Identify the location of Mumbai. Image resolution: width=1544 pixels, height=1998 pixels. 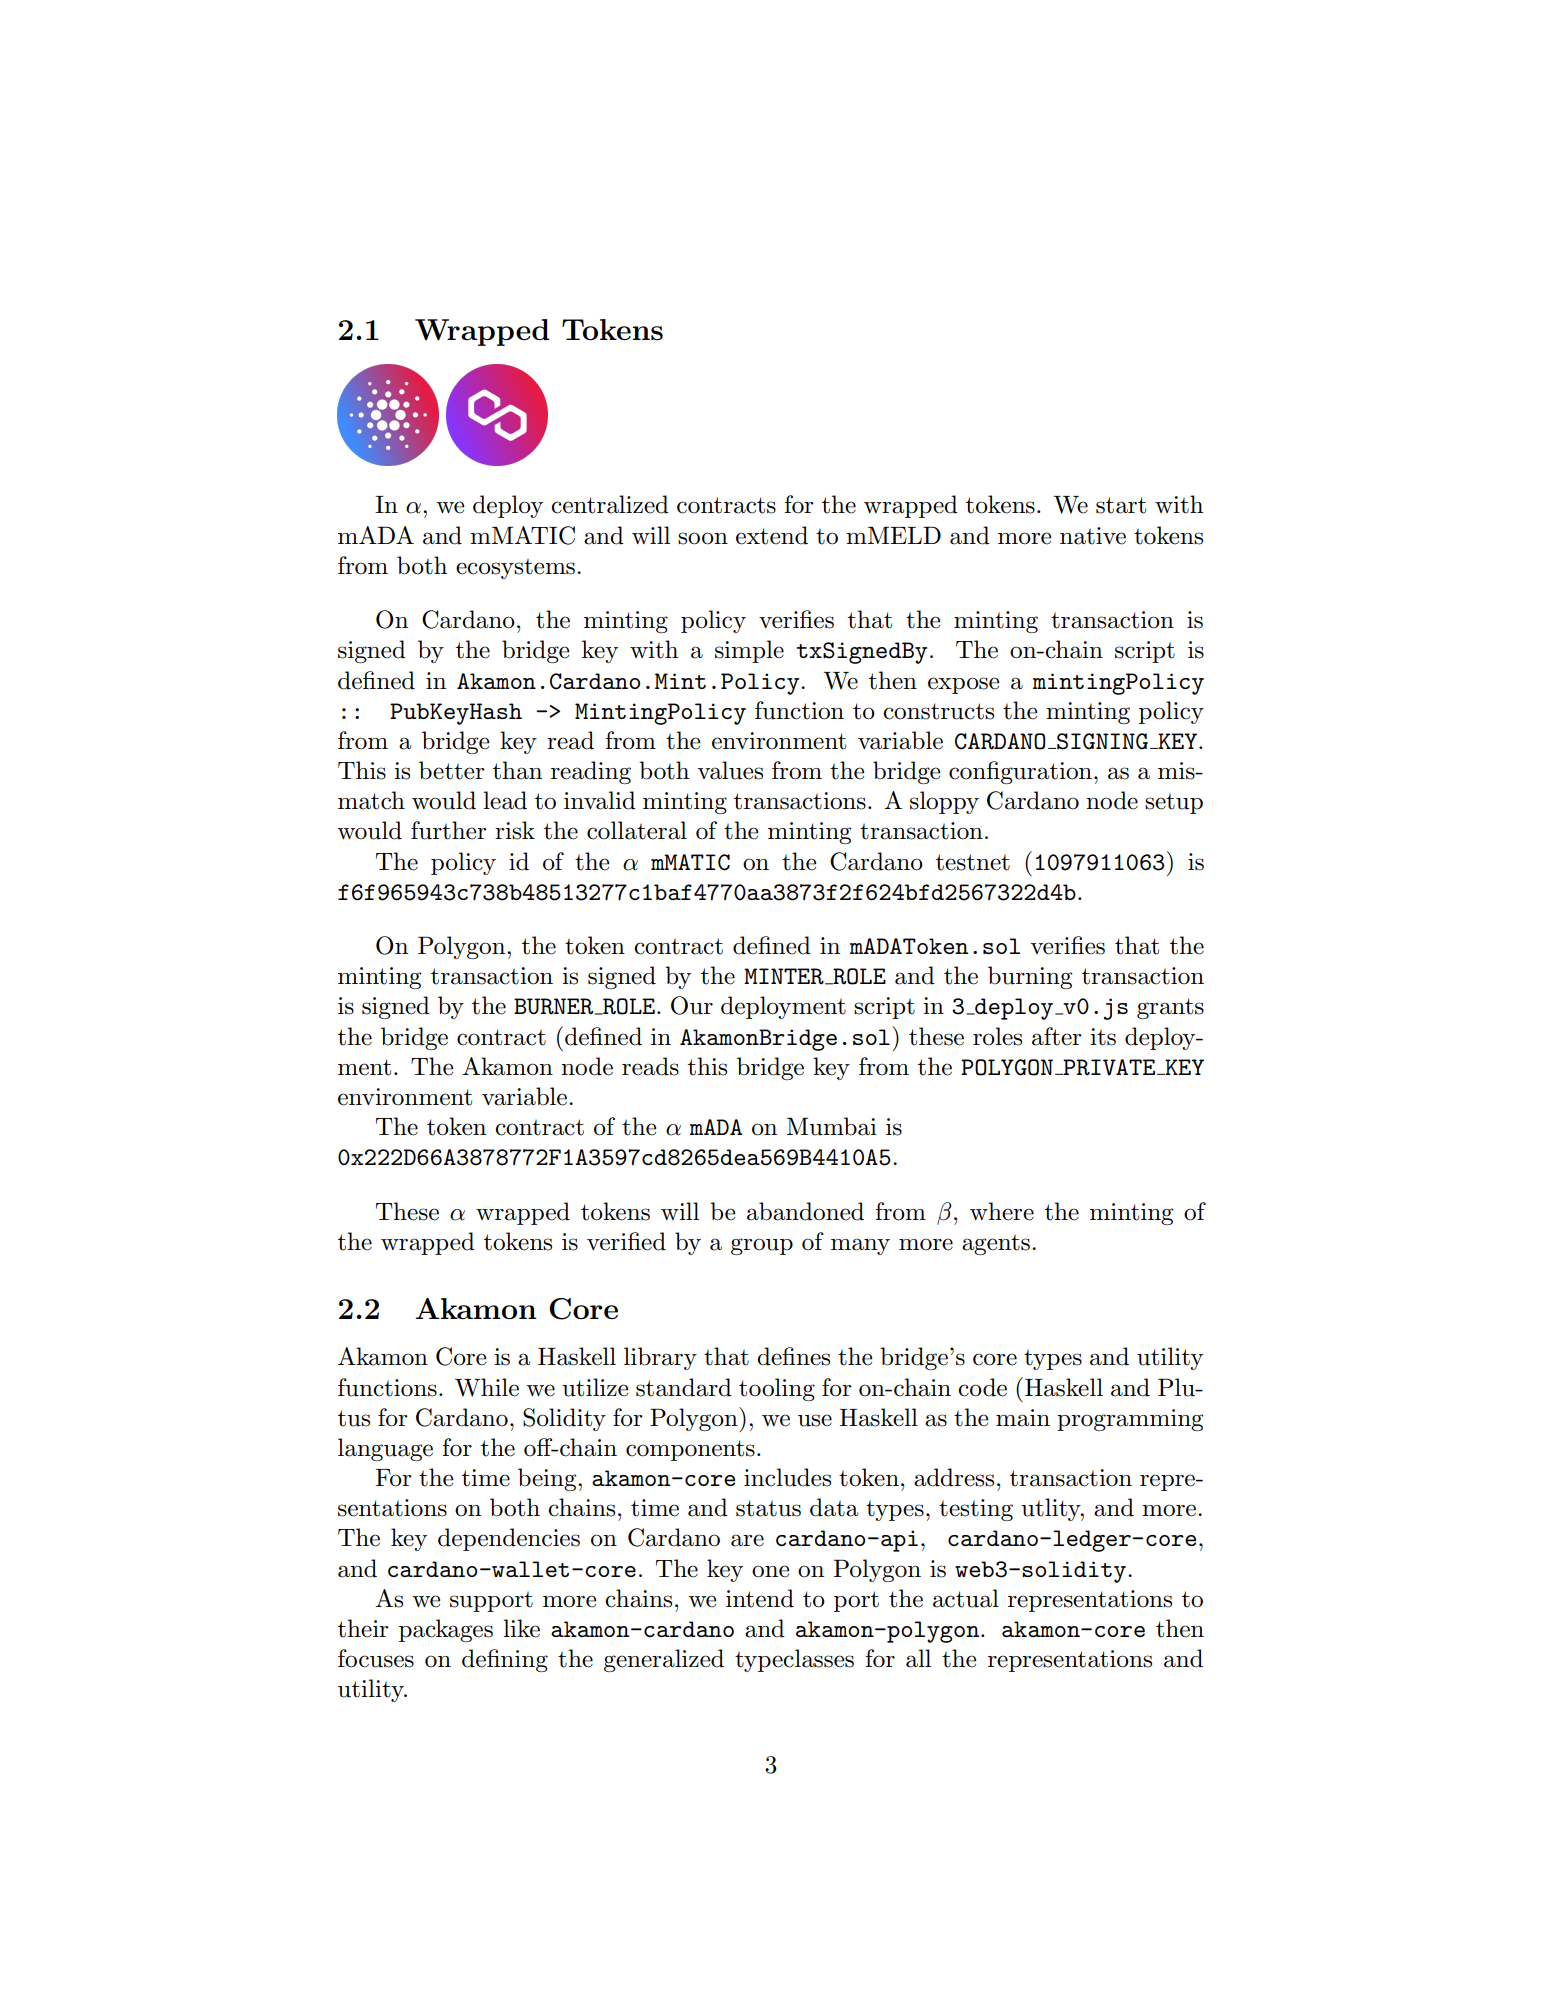
(832, 1126).
